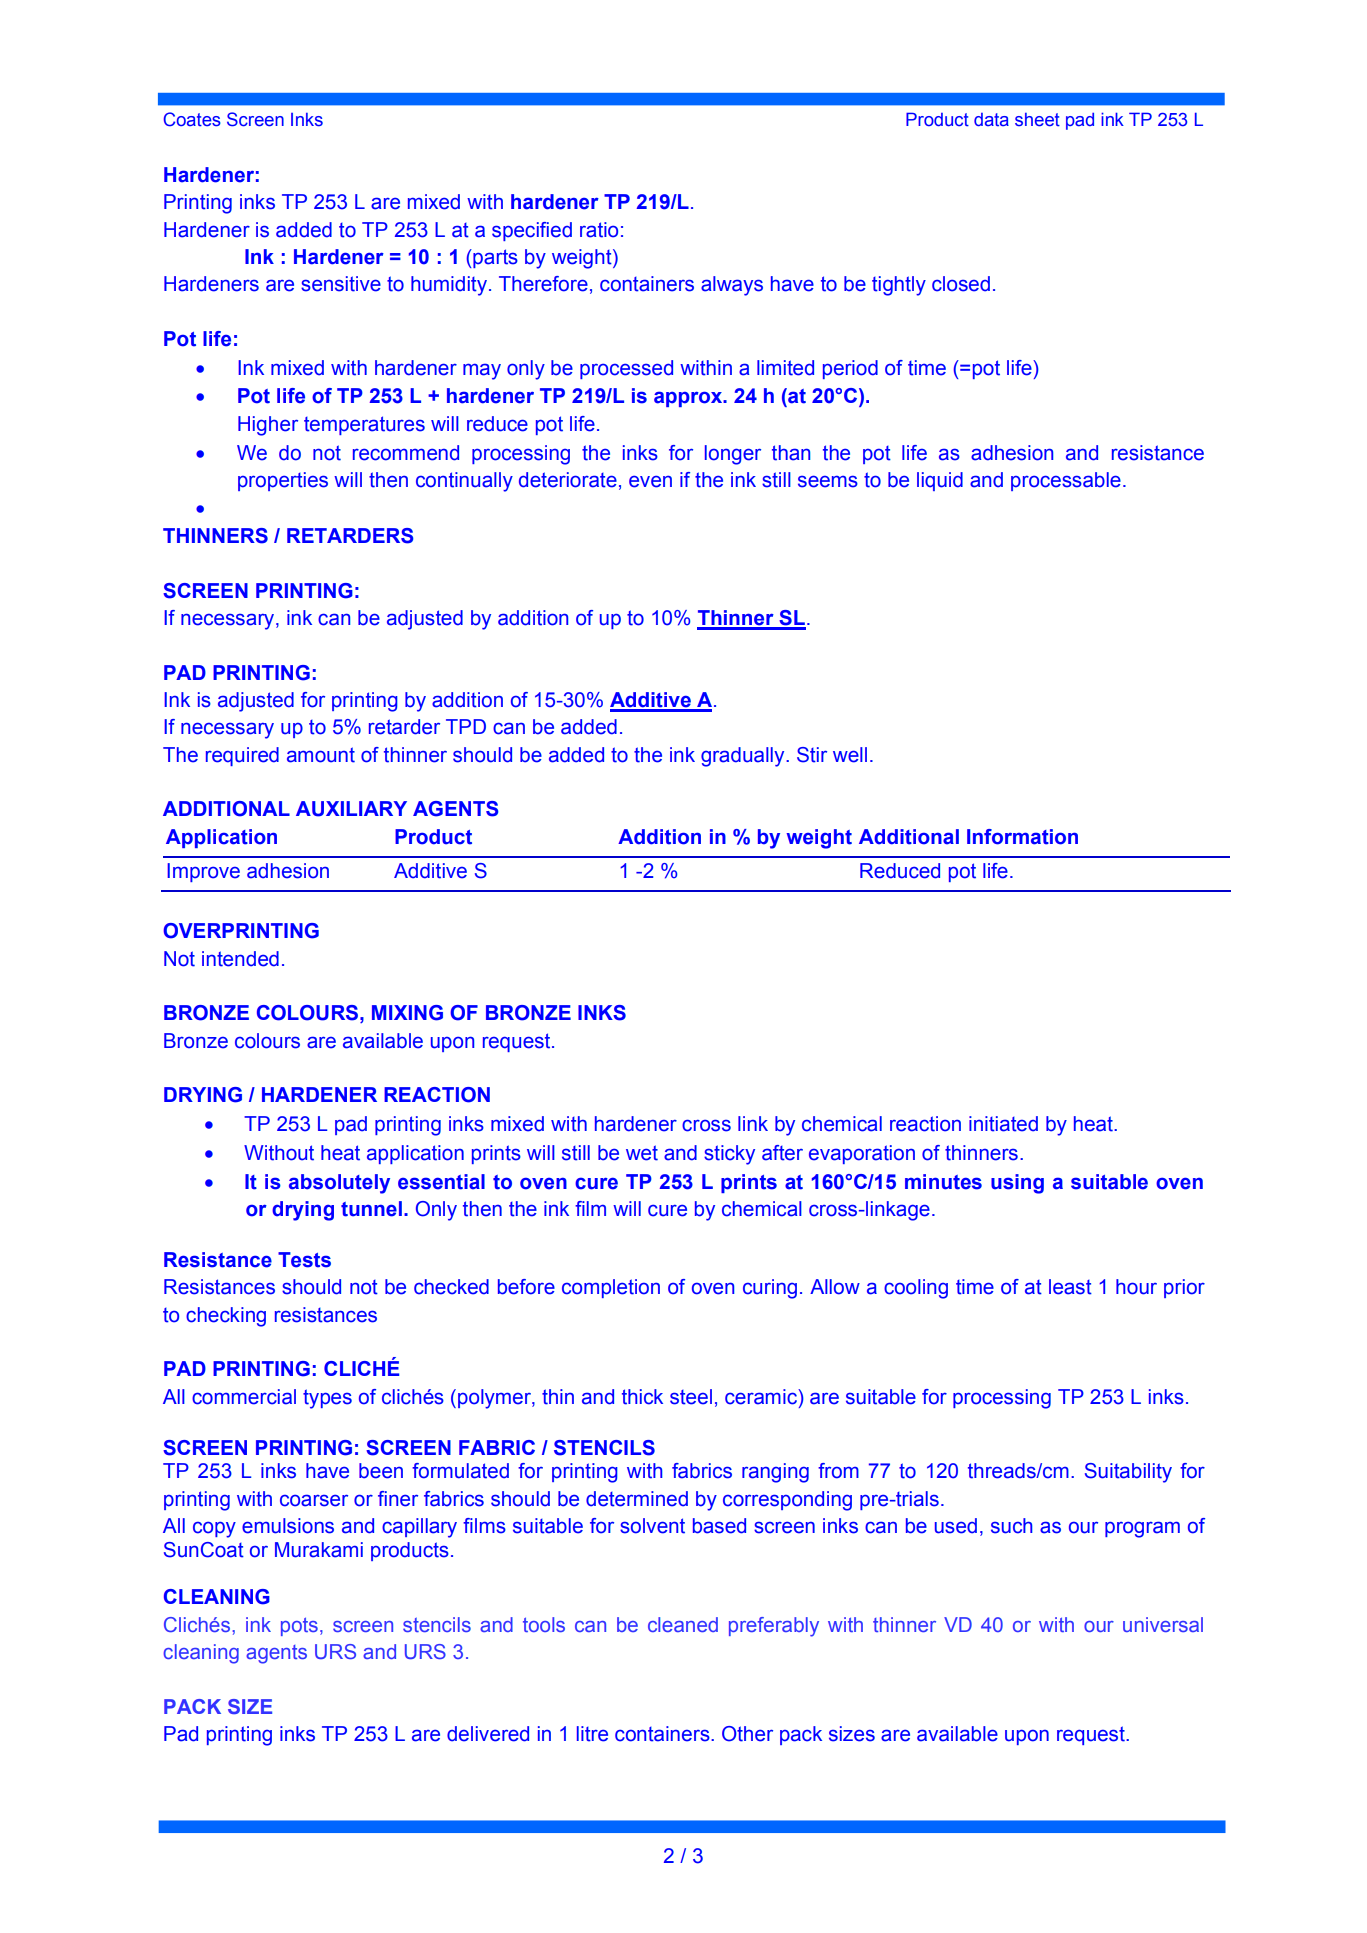  What do you see at coordinates (1163, 1624) in the screenshot?
I see `universal` at bounding box center [1163, 1624].
